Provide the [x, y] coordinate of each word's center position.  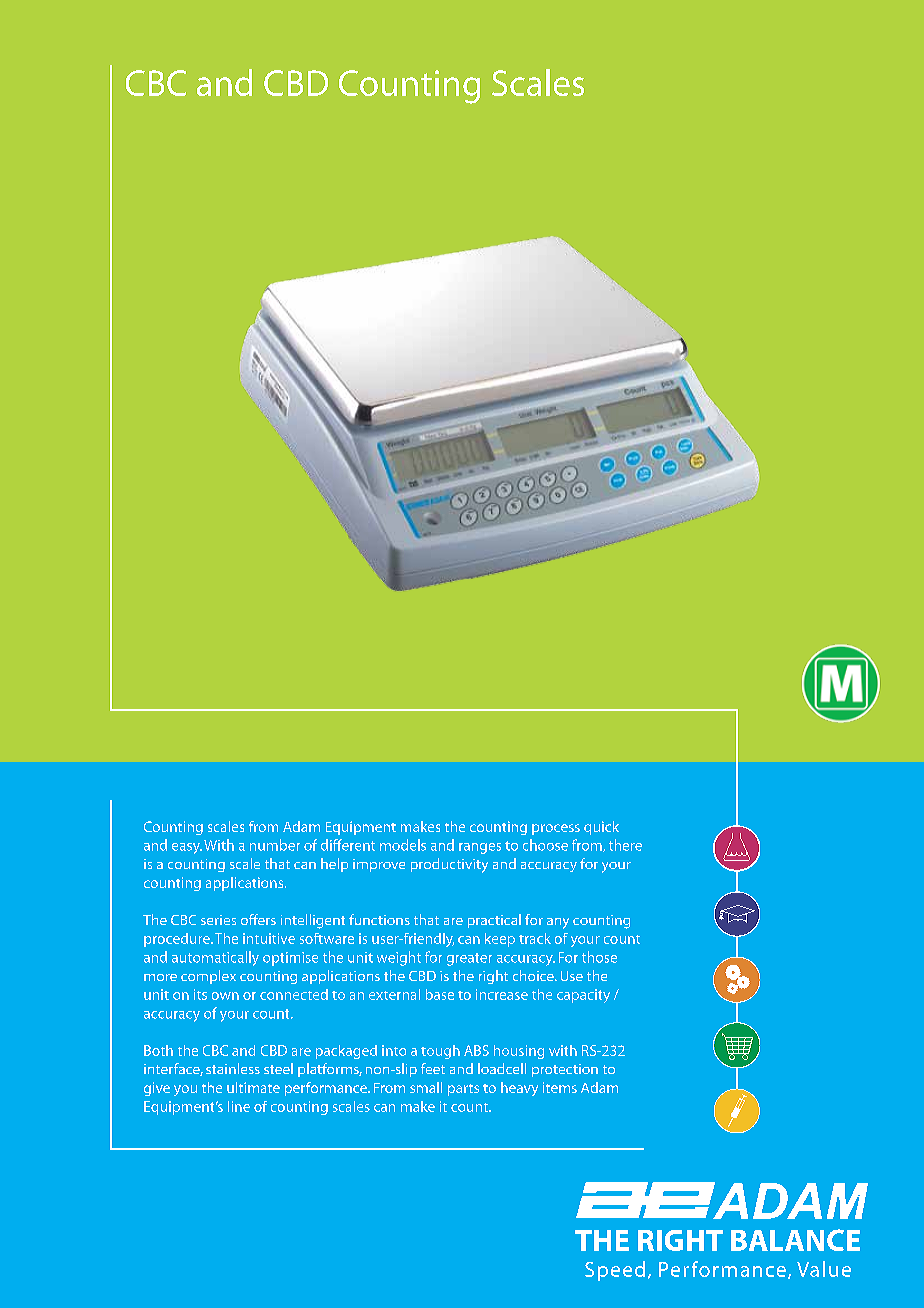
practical [494, 921]
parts [463, 1090]
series [218, 920]
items [560, 1087]
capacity [583, 996]
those [599, 957]
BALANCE [795, 1240]
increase [502, 994]
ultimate [253, 1087]
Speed [615, 1271]
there [625, 845]
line [239, 1106]
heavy [519, 1089]
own [225, 996]
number [275, 845]
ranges [480, 848]
